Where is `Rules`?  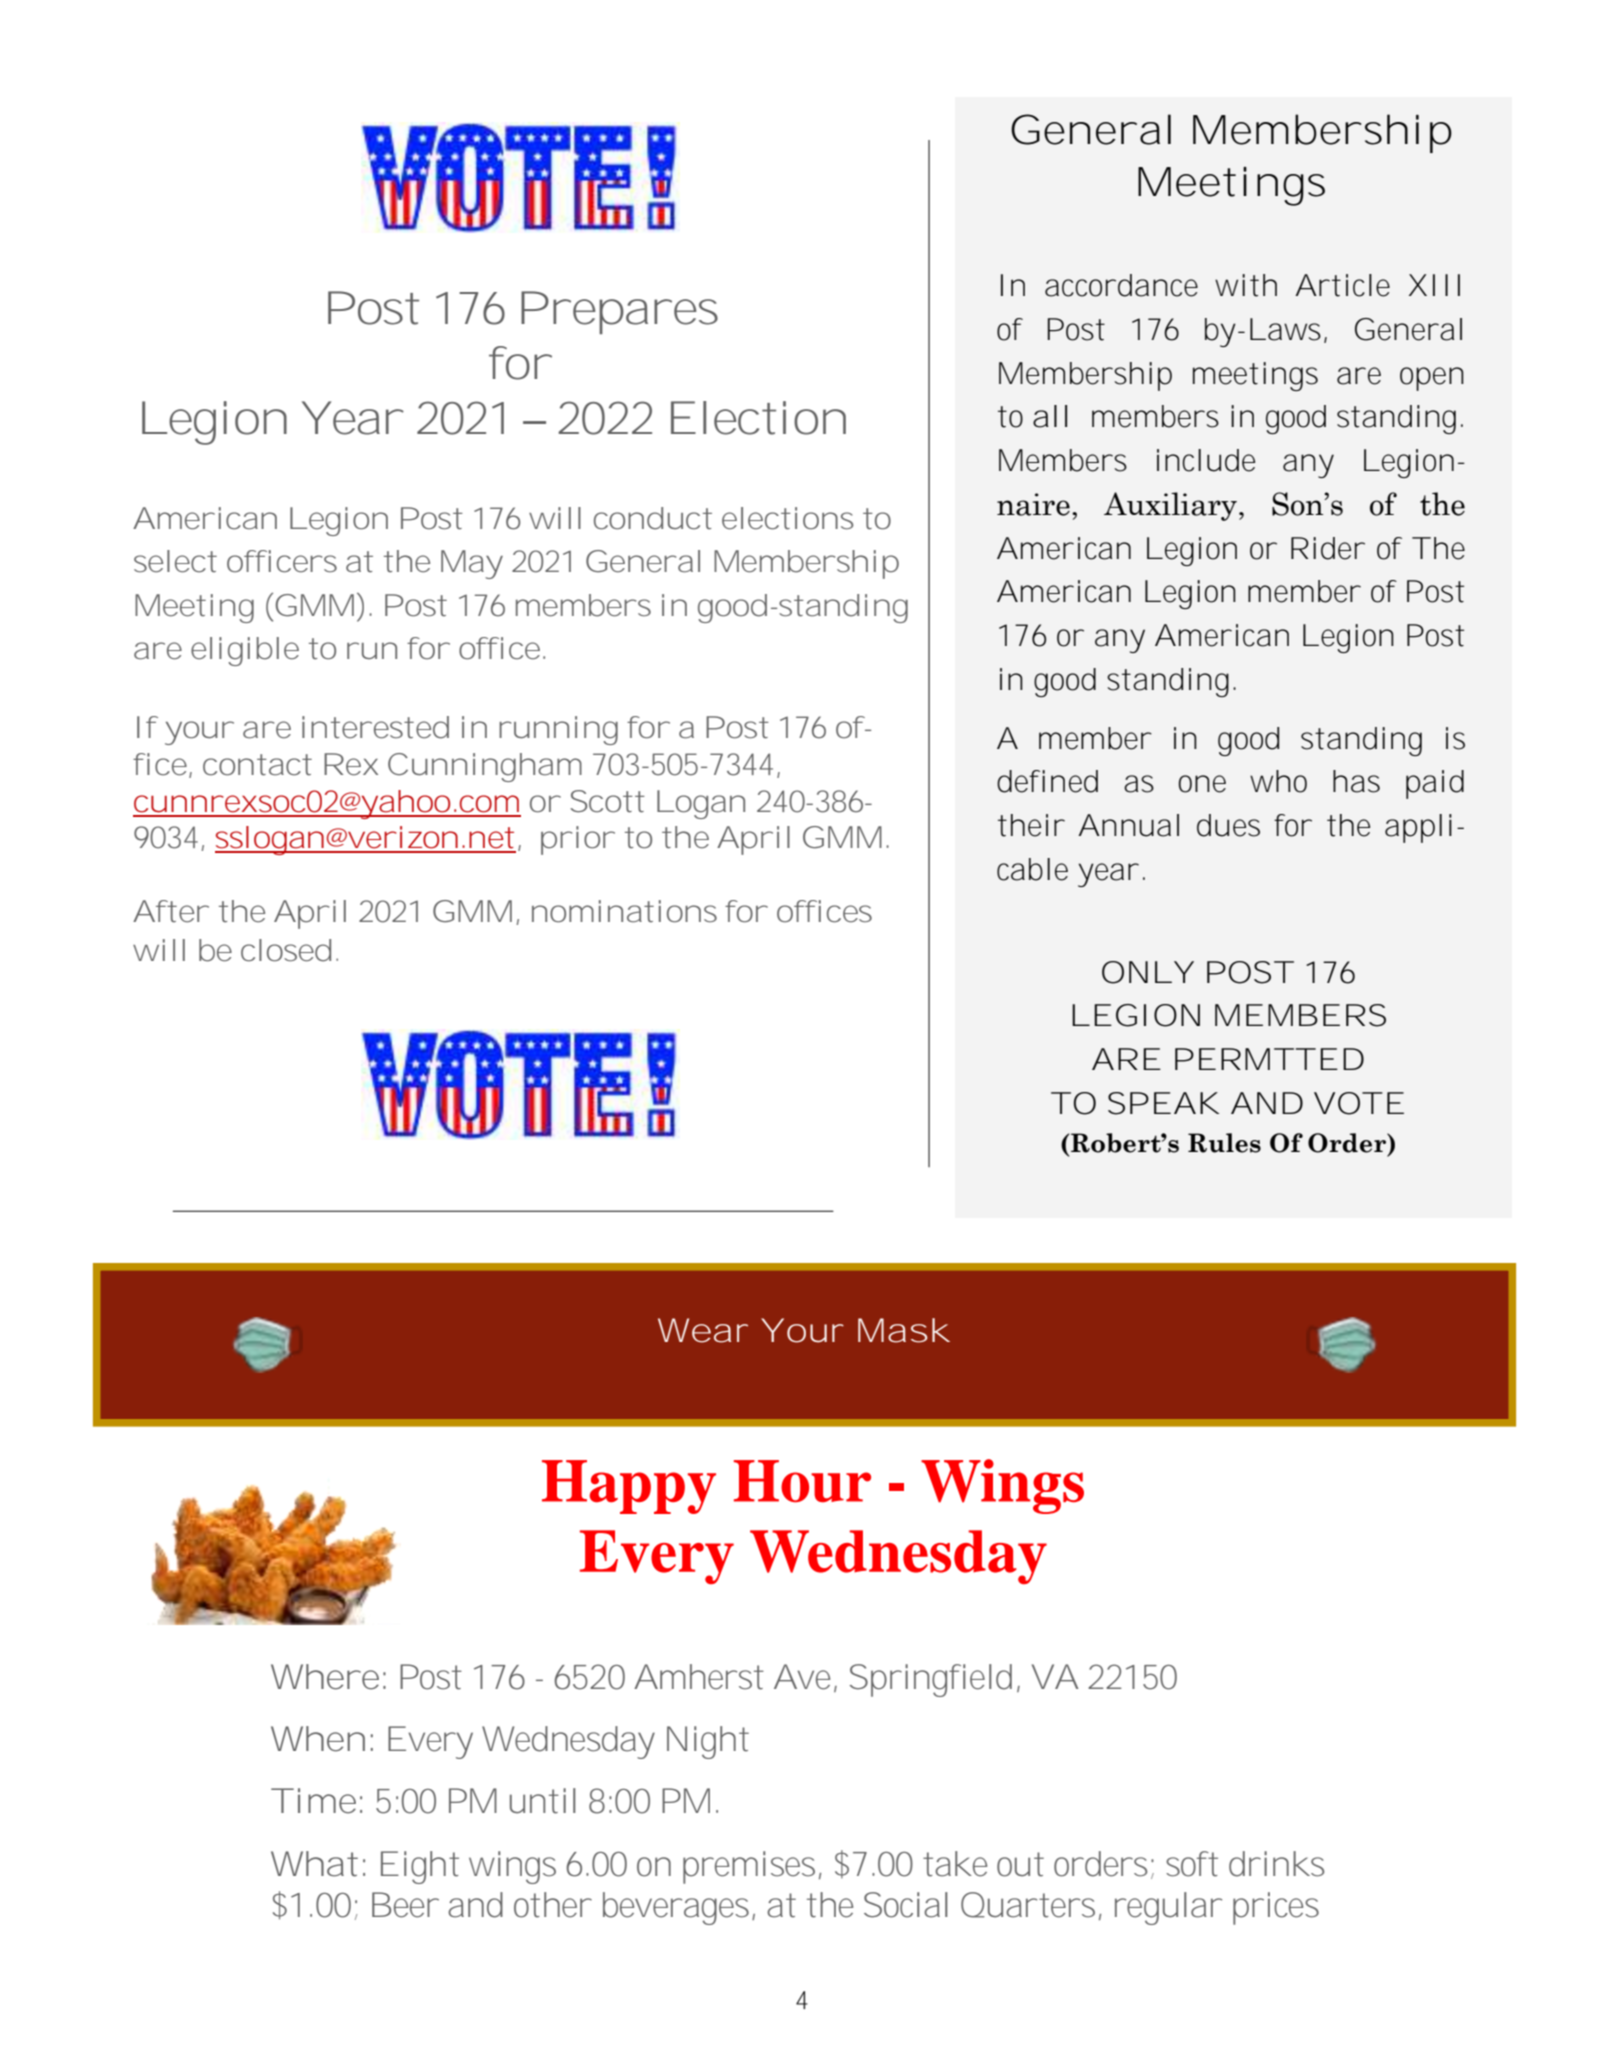
Rules is located at coordinates (1224, 1143).
